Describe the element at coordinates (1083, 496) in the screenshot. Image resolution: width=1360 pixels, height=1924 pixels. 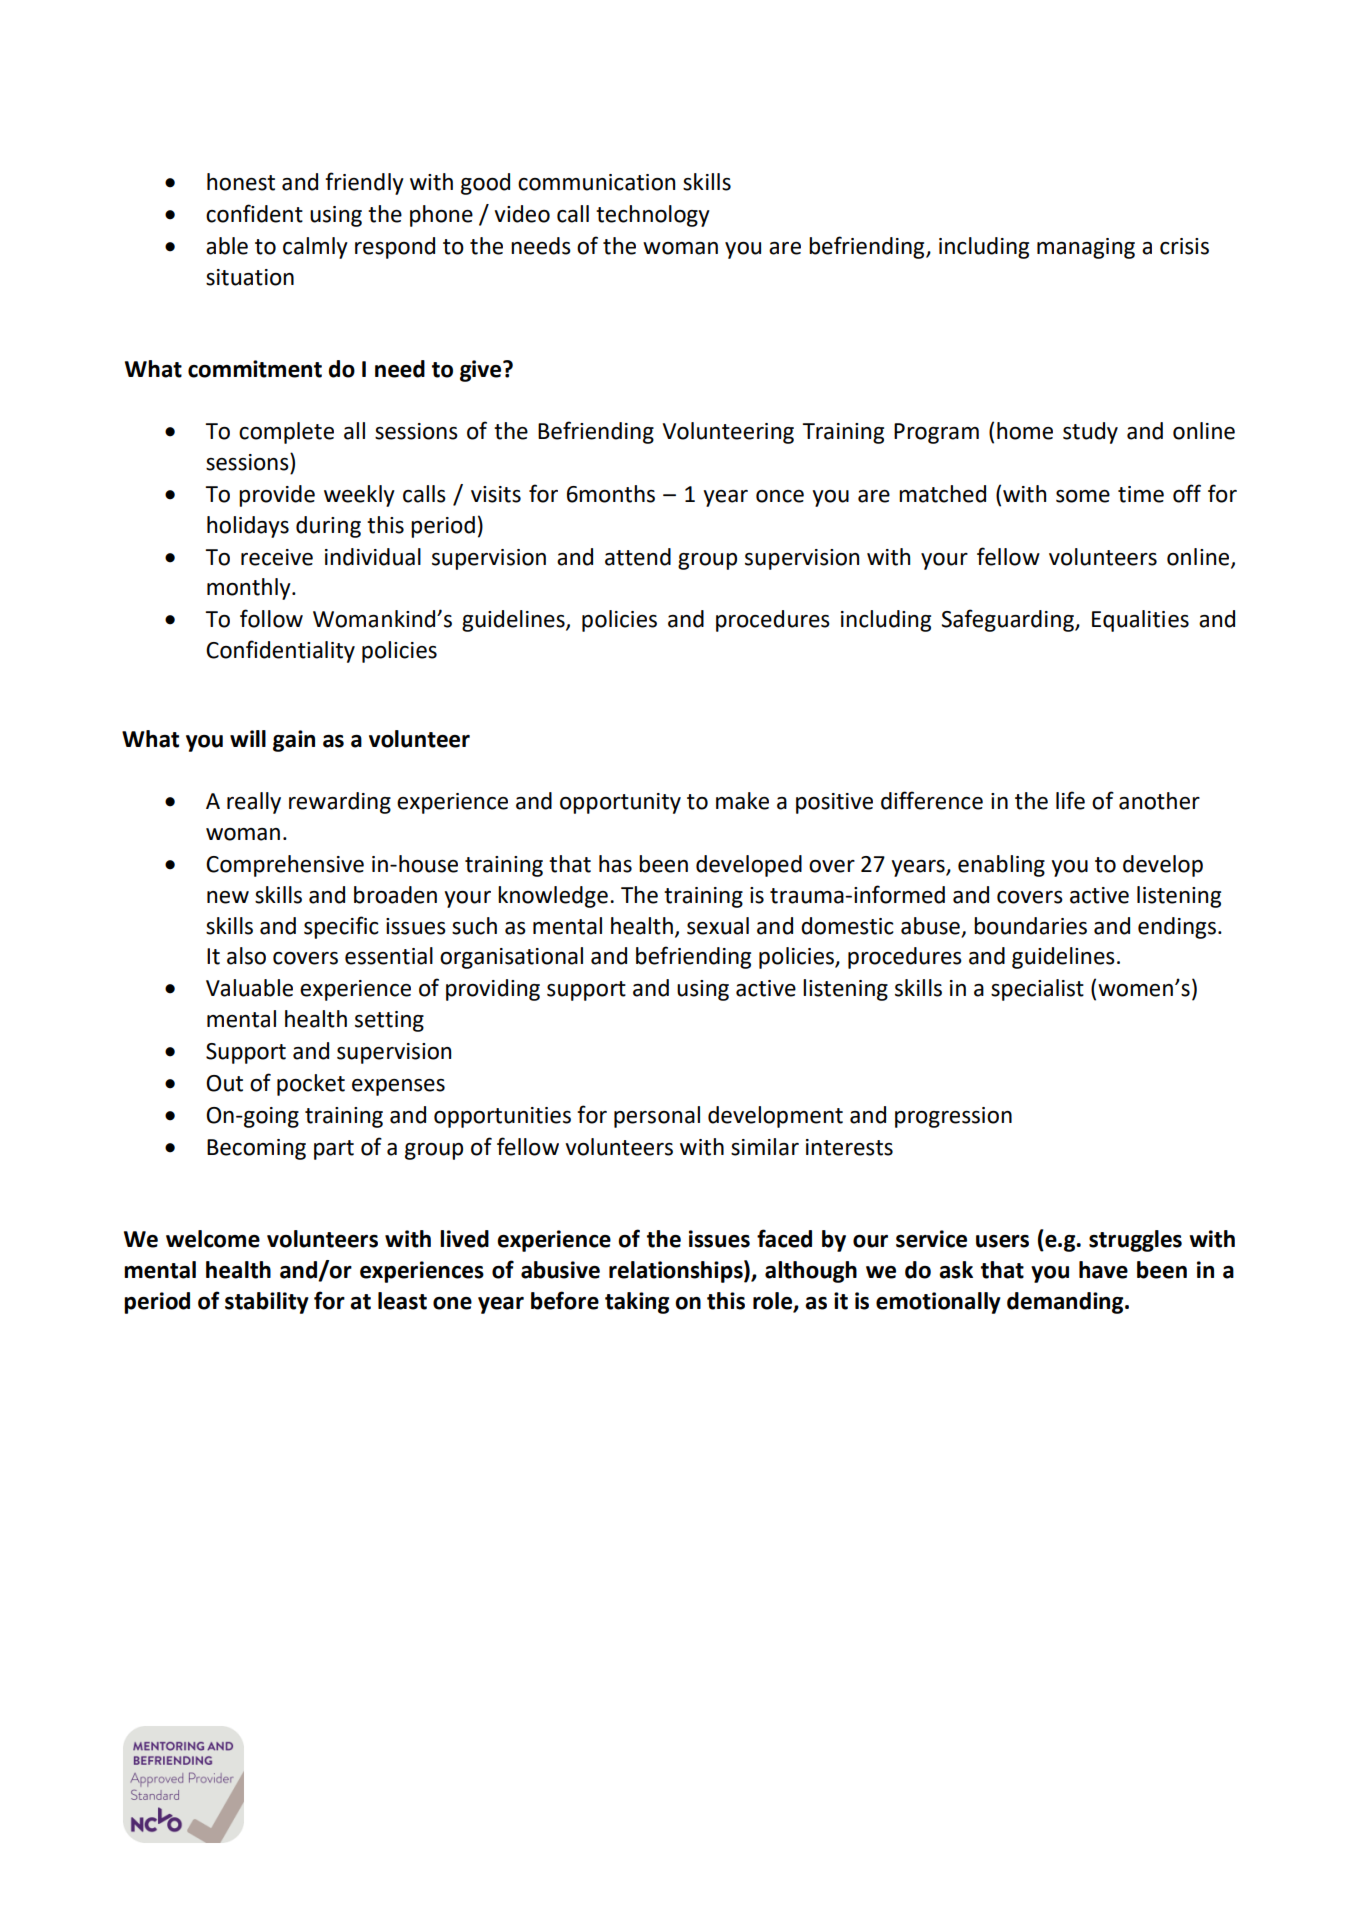
I see `some` at that location.
